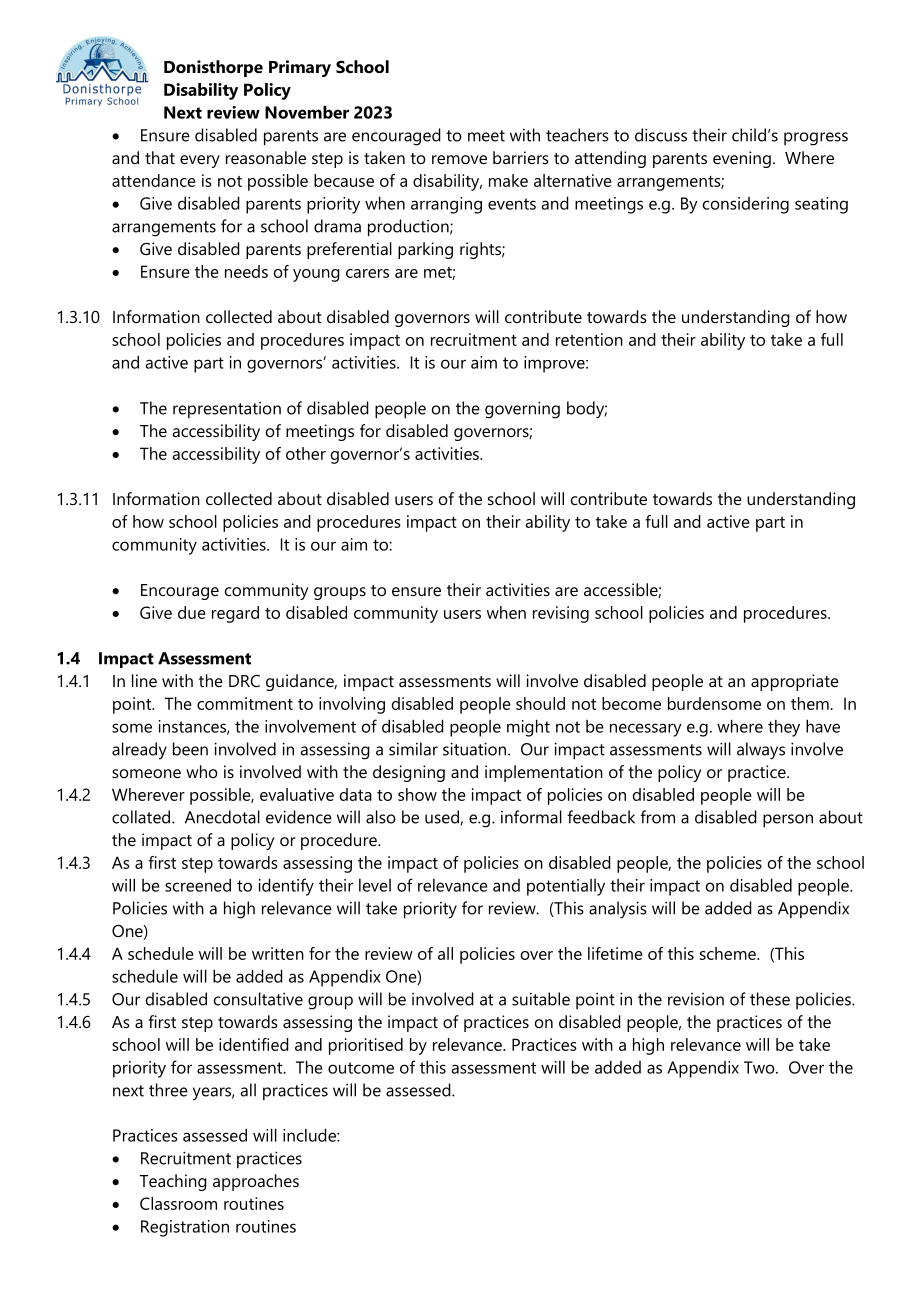  Describe the element at coordinates (746, 205) in the document. I see `considering` at that location.
